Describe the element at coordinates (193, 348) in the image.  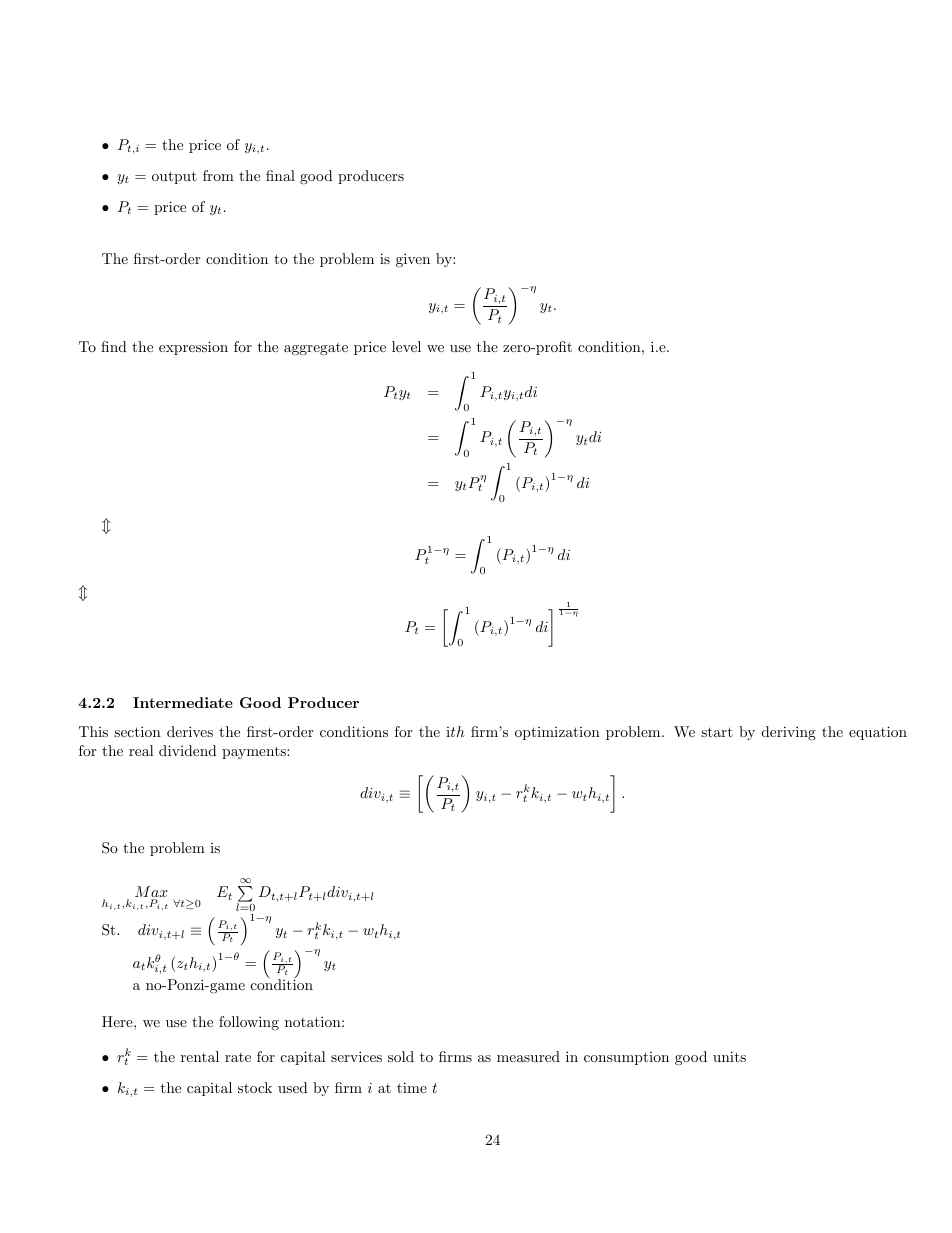
I see `expression` at that location.
